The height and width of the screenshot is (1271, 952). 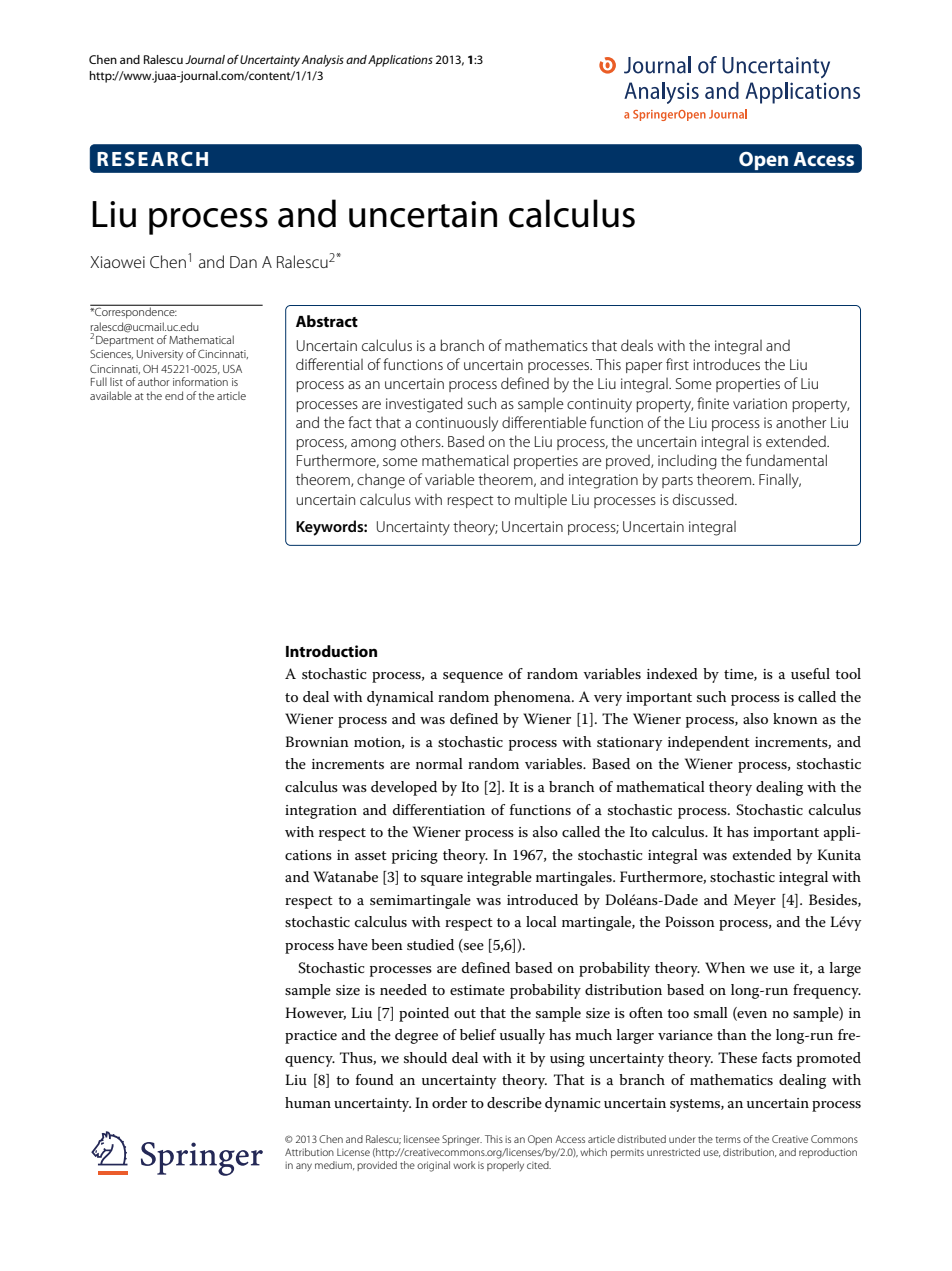 What do you see at coordinates (200, 381) in the screenshot?
I see `information` at bounding box center [200, 381].
